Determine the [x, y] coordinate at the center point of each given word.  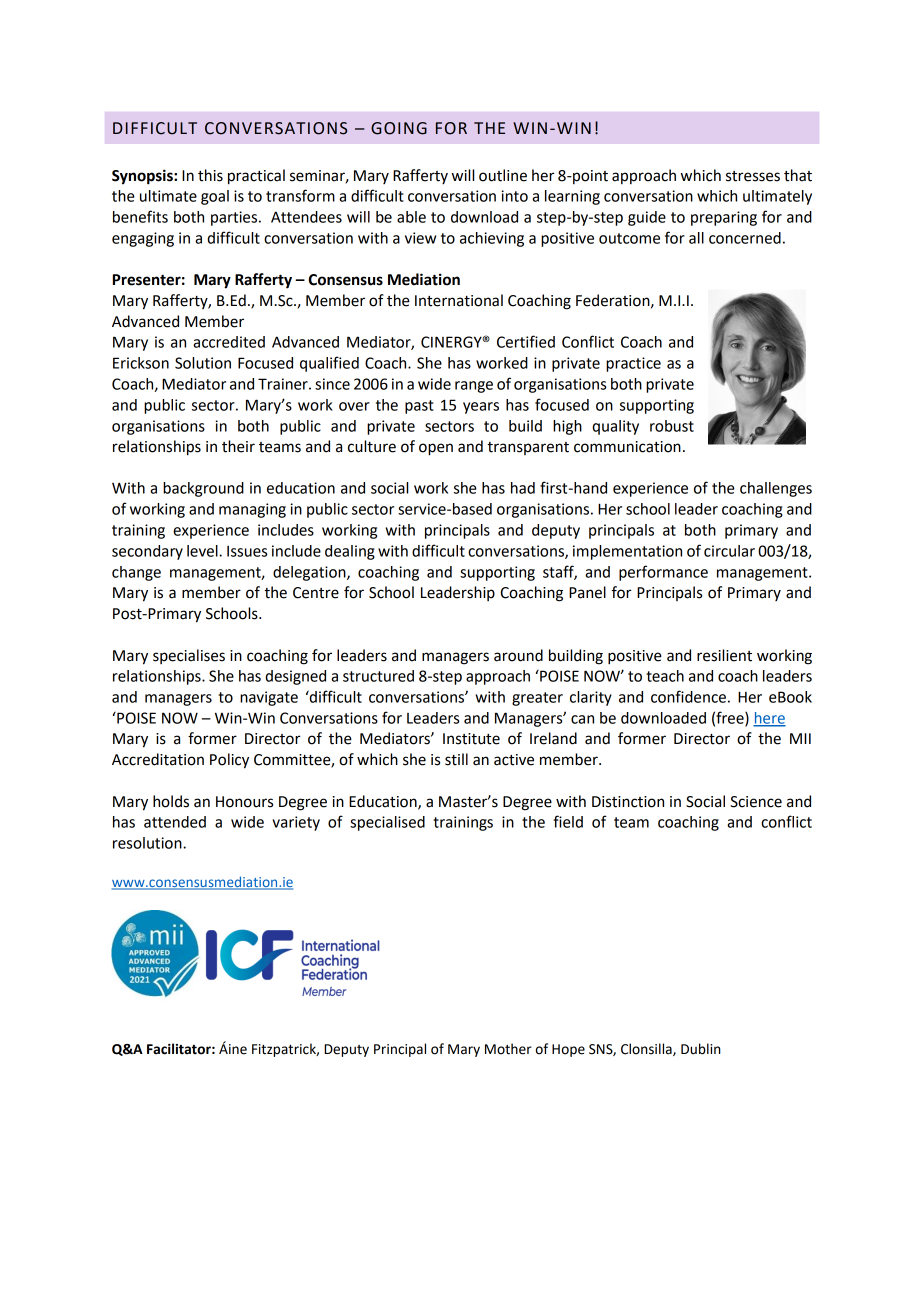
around [518, 655]
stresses [753, 176]
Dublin [700, 1049]
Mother [508, 1049]
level [203, 551]
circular [729, 551]
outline [503, 175]
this [210, 175]
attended [175, 822]
